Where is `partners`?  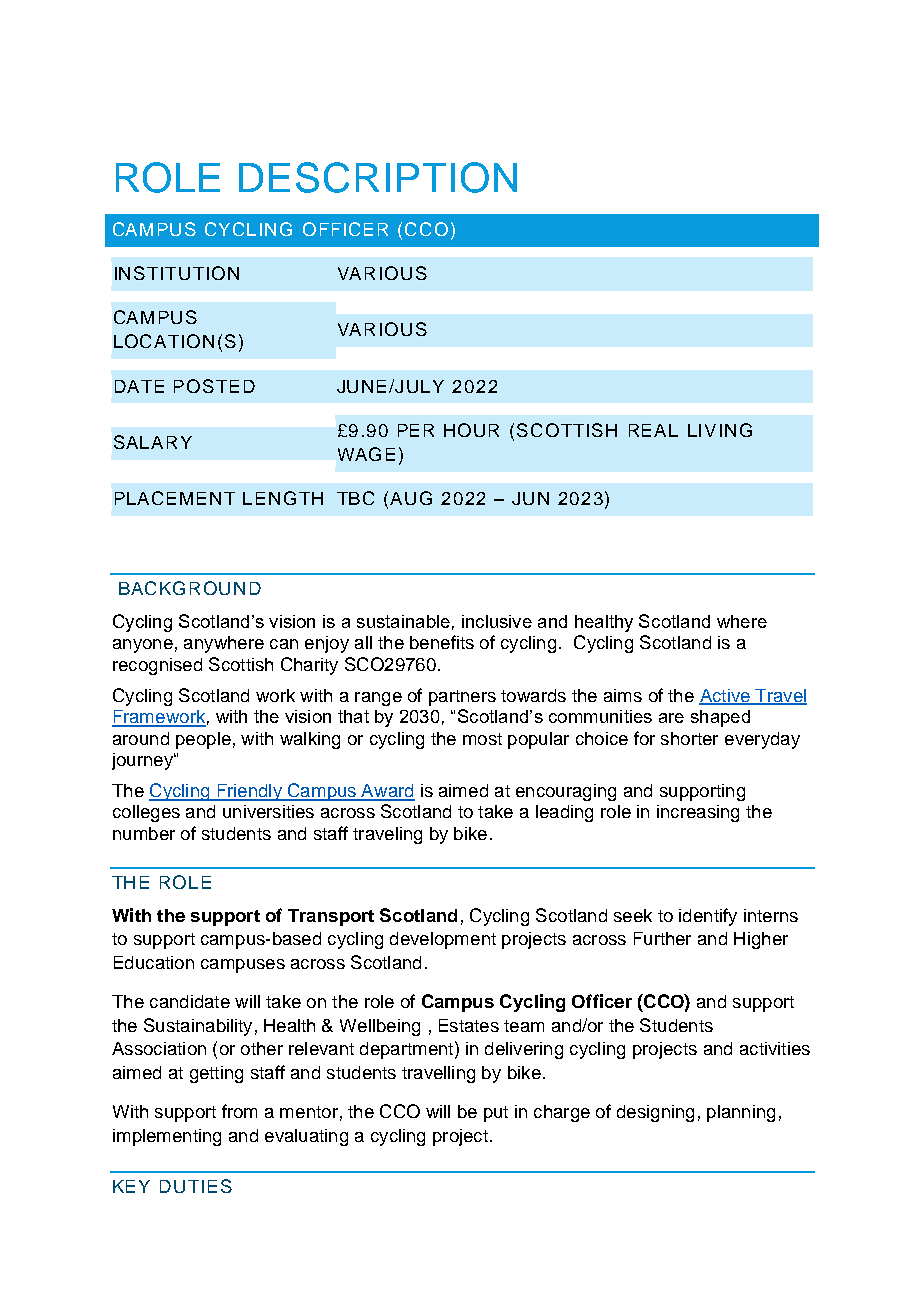
partners is located at coordinates (462, 698).
